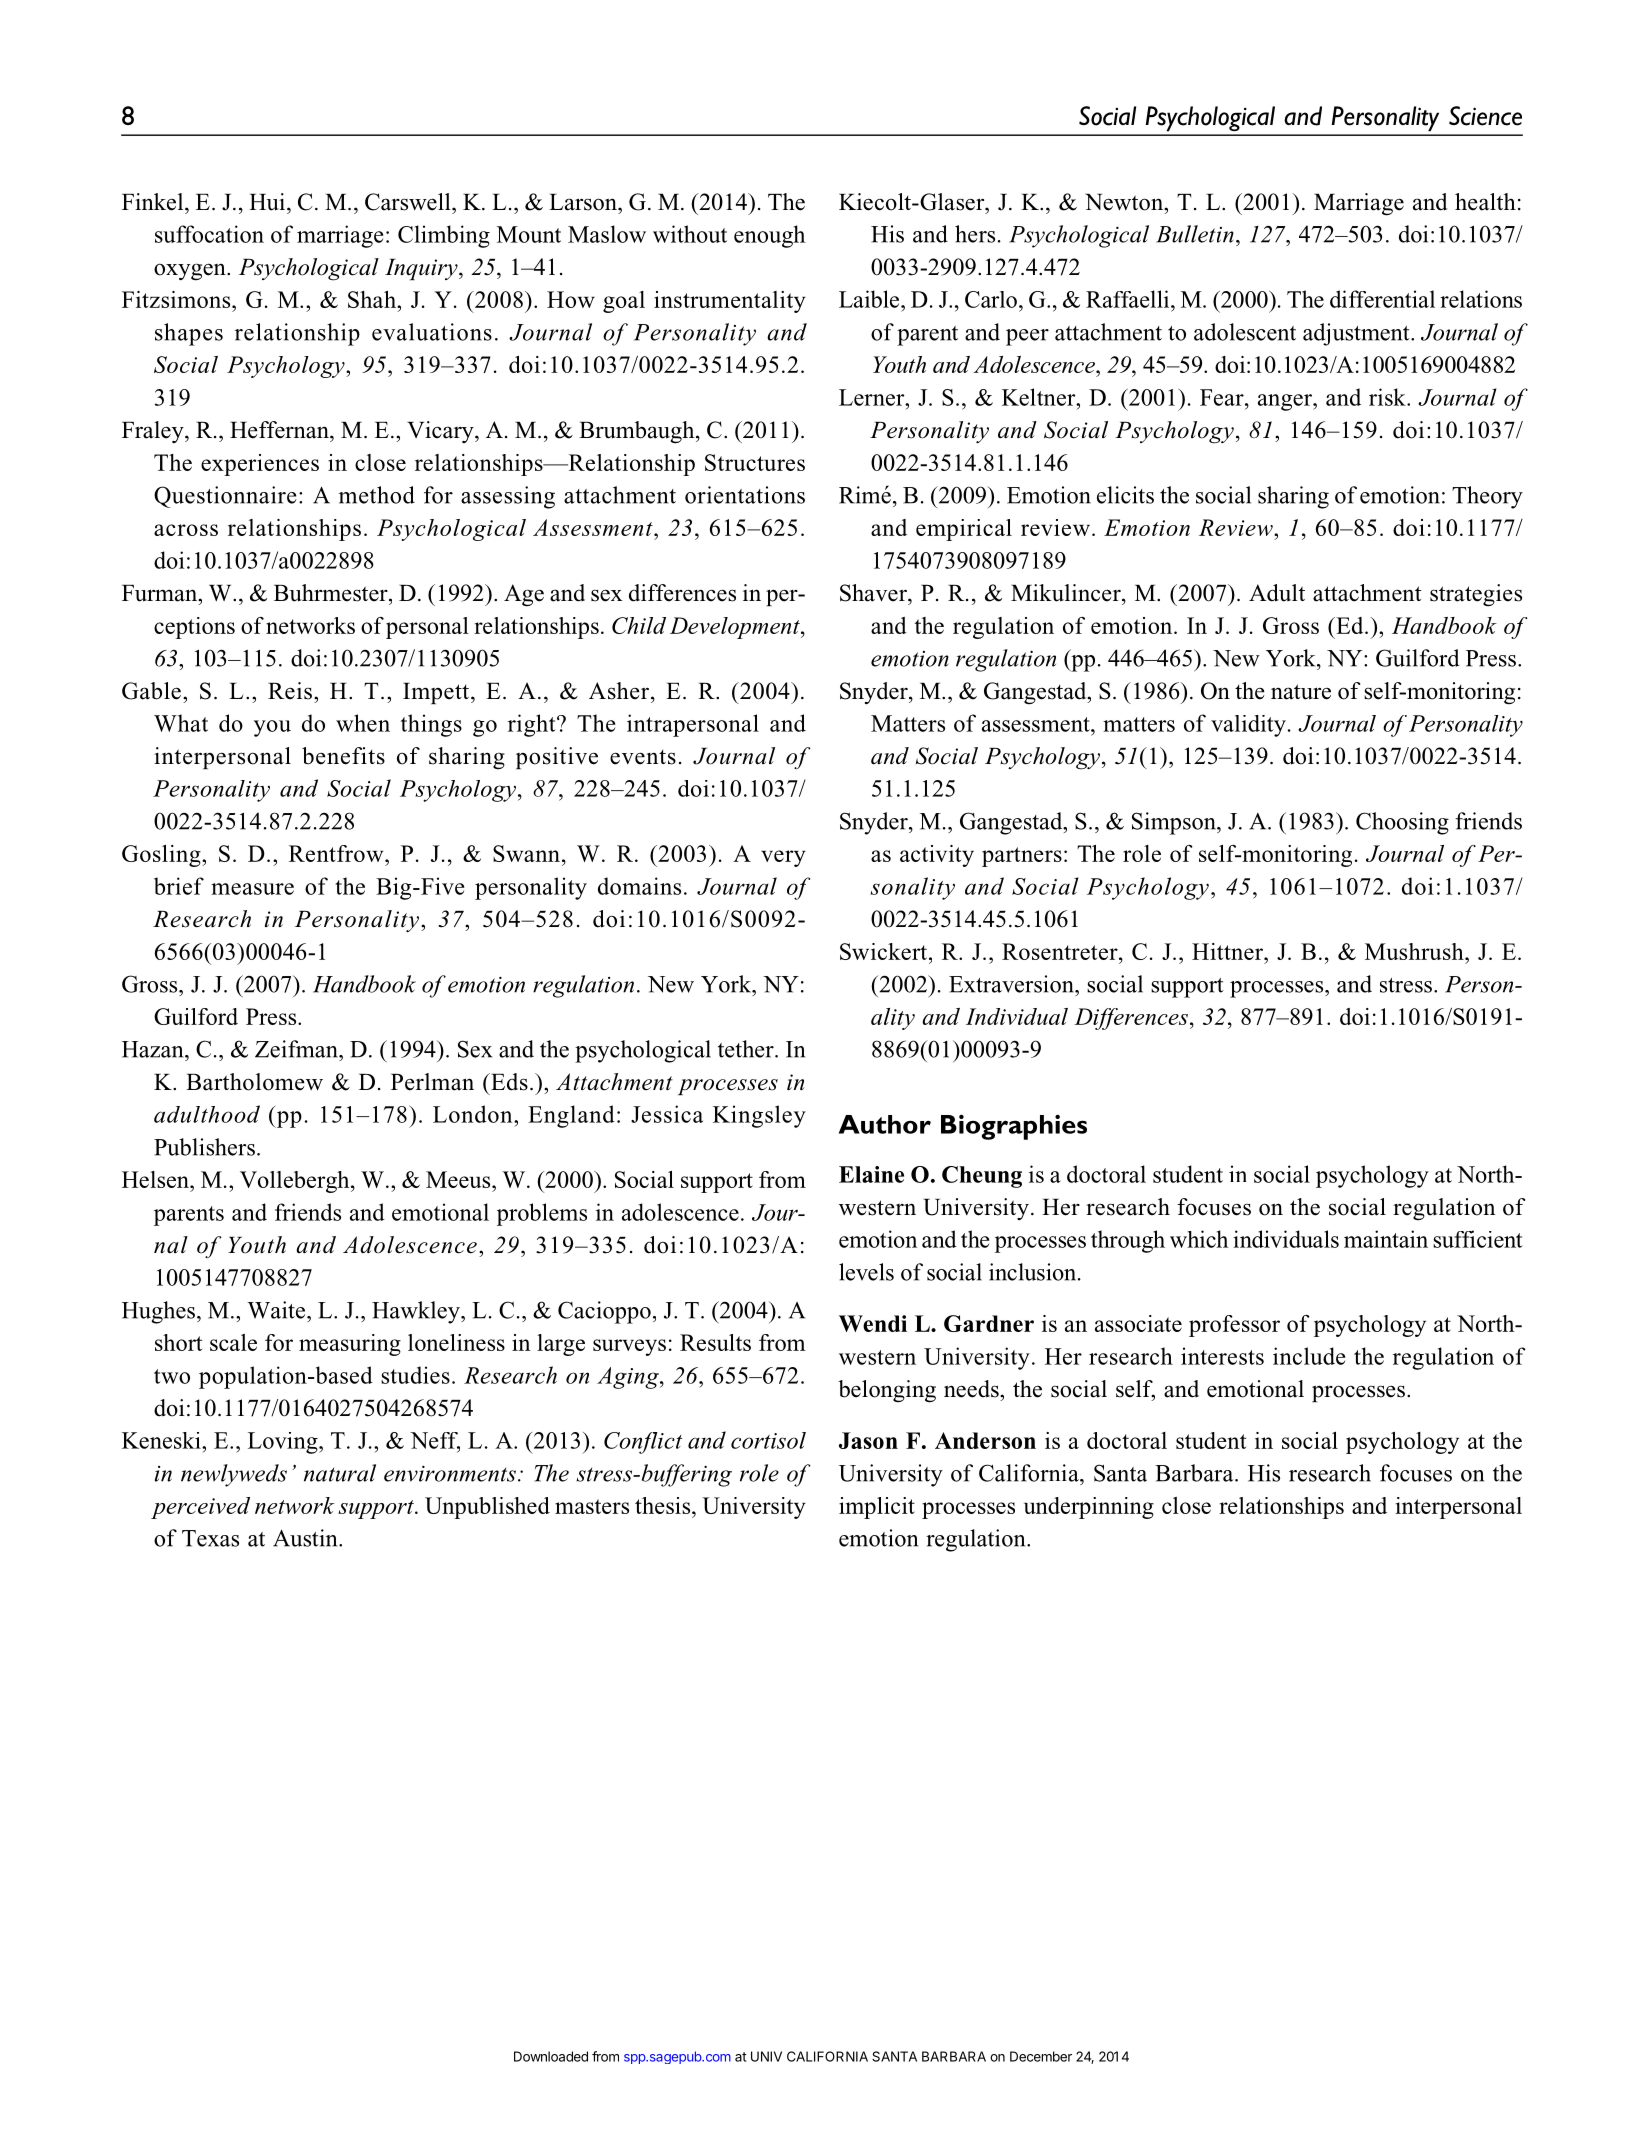 Image resolution: width=1644 pixels, height=2135 pixels. Describe the element at coordinates (1195, 234) in the page. I see `Bulletin` at that location.
